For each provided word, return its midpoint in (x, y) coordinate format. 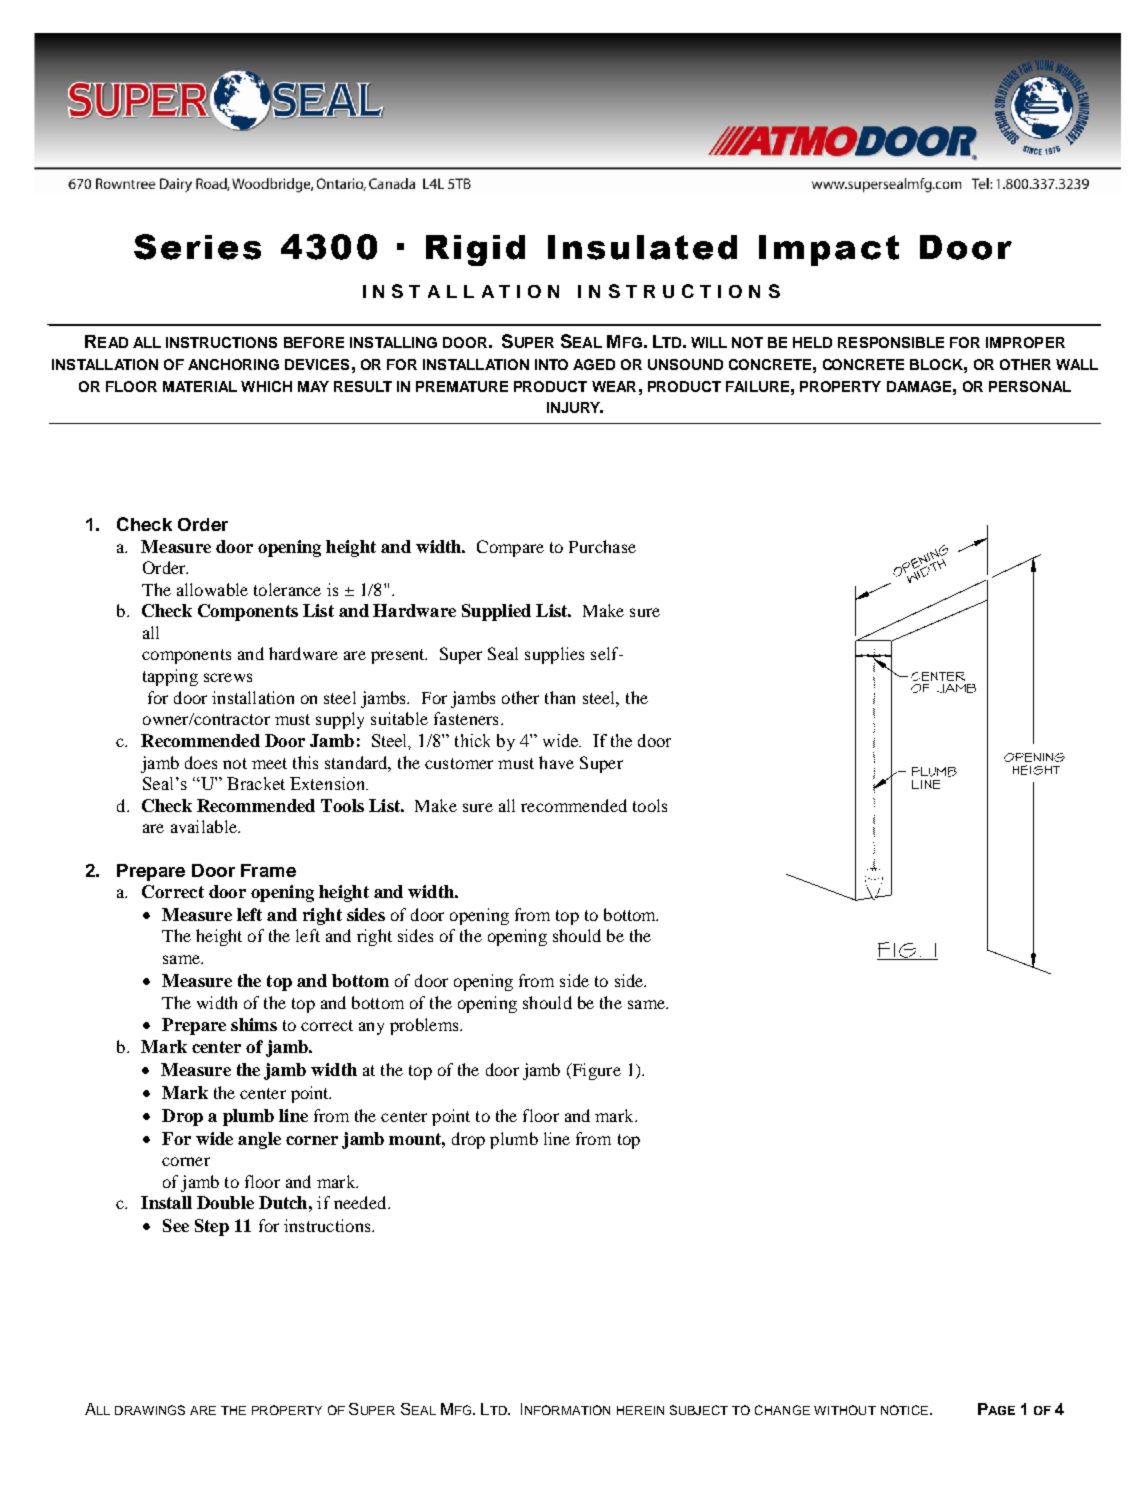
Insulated (642, 247)
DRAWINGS (150, 1410)
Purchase (602, 546)
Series (197, 247)
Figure (595, 1071)
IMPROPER (1025, 342)
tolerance (287, 589)
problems (425, 1026)
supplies (554, 655)
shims (254, 1024)
